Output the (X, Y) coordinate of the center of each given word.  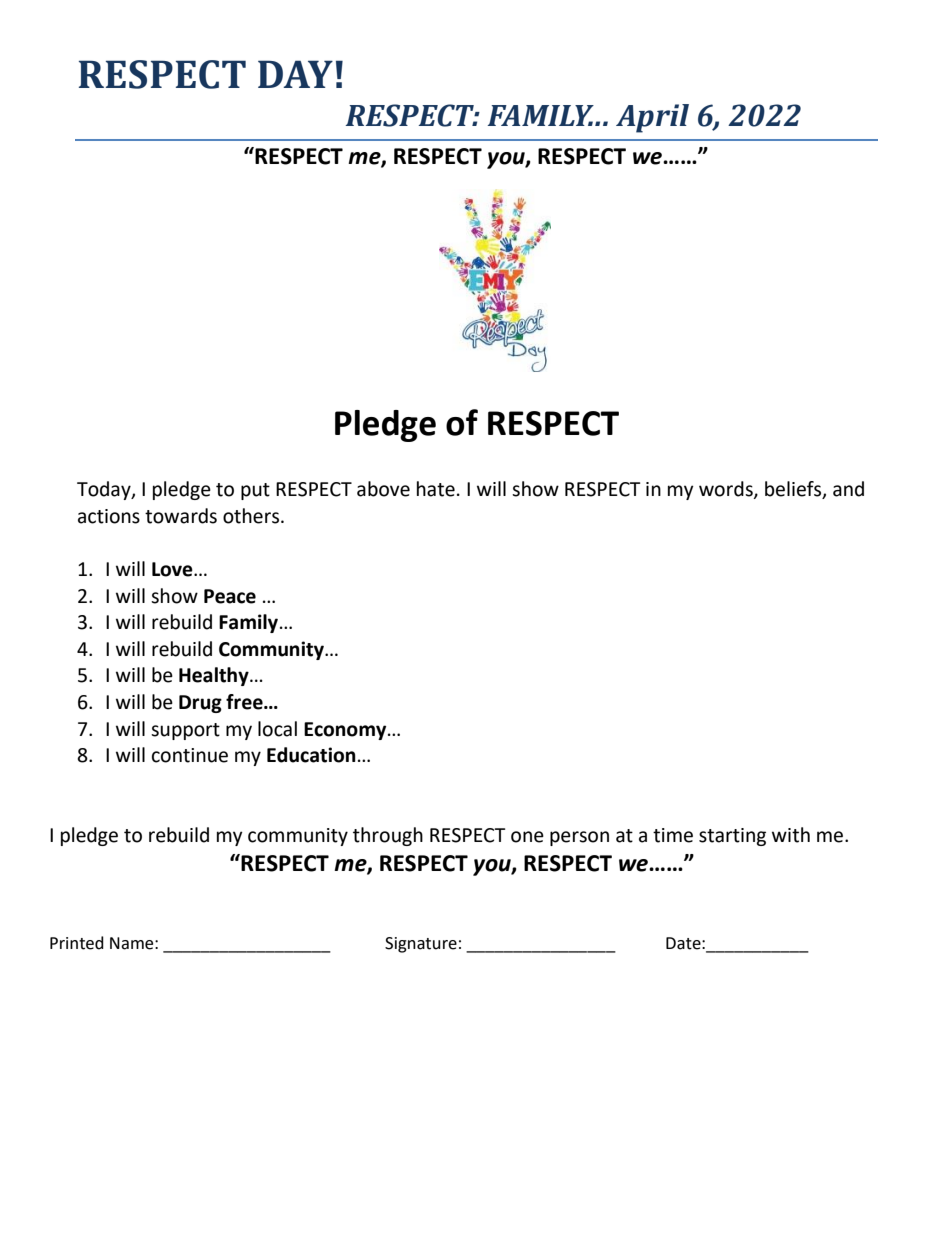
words (727, 490)
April (652, 118)
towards (181, 516)
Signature (421, 945)
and (848, 489)
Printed (77, 943)
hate (436, 489)
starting (732, 837)
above (383, 489)
